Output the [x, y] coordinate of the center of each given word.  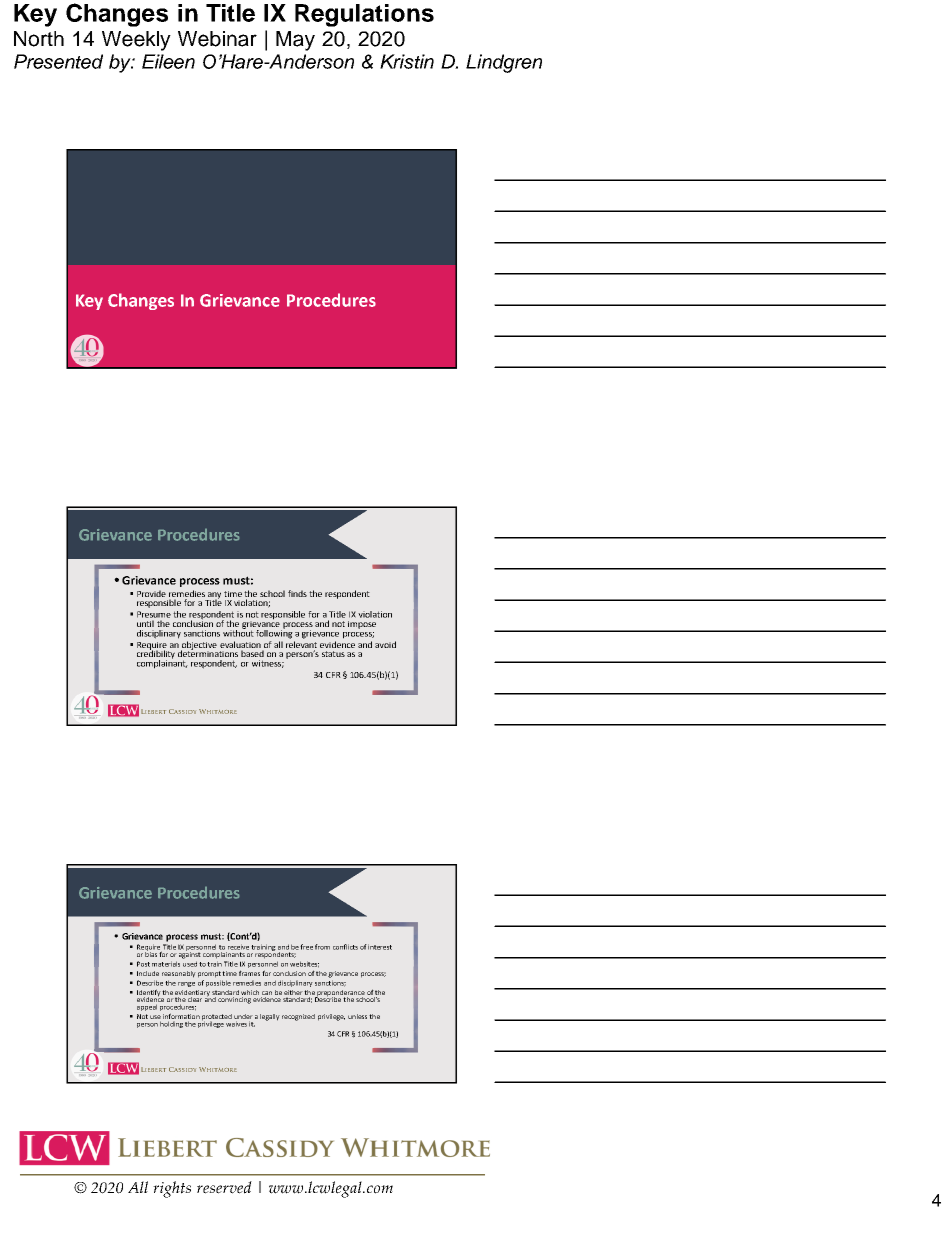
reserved [224, 1187]
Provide [151, 593]
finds [297, 593]
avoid [385, 644]
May [295, 41]
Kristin [407, 61]
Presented [58, 61]
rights [172, 1189]
